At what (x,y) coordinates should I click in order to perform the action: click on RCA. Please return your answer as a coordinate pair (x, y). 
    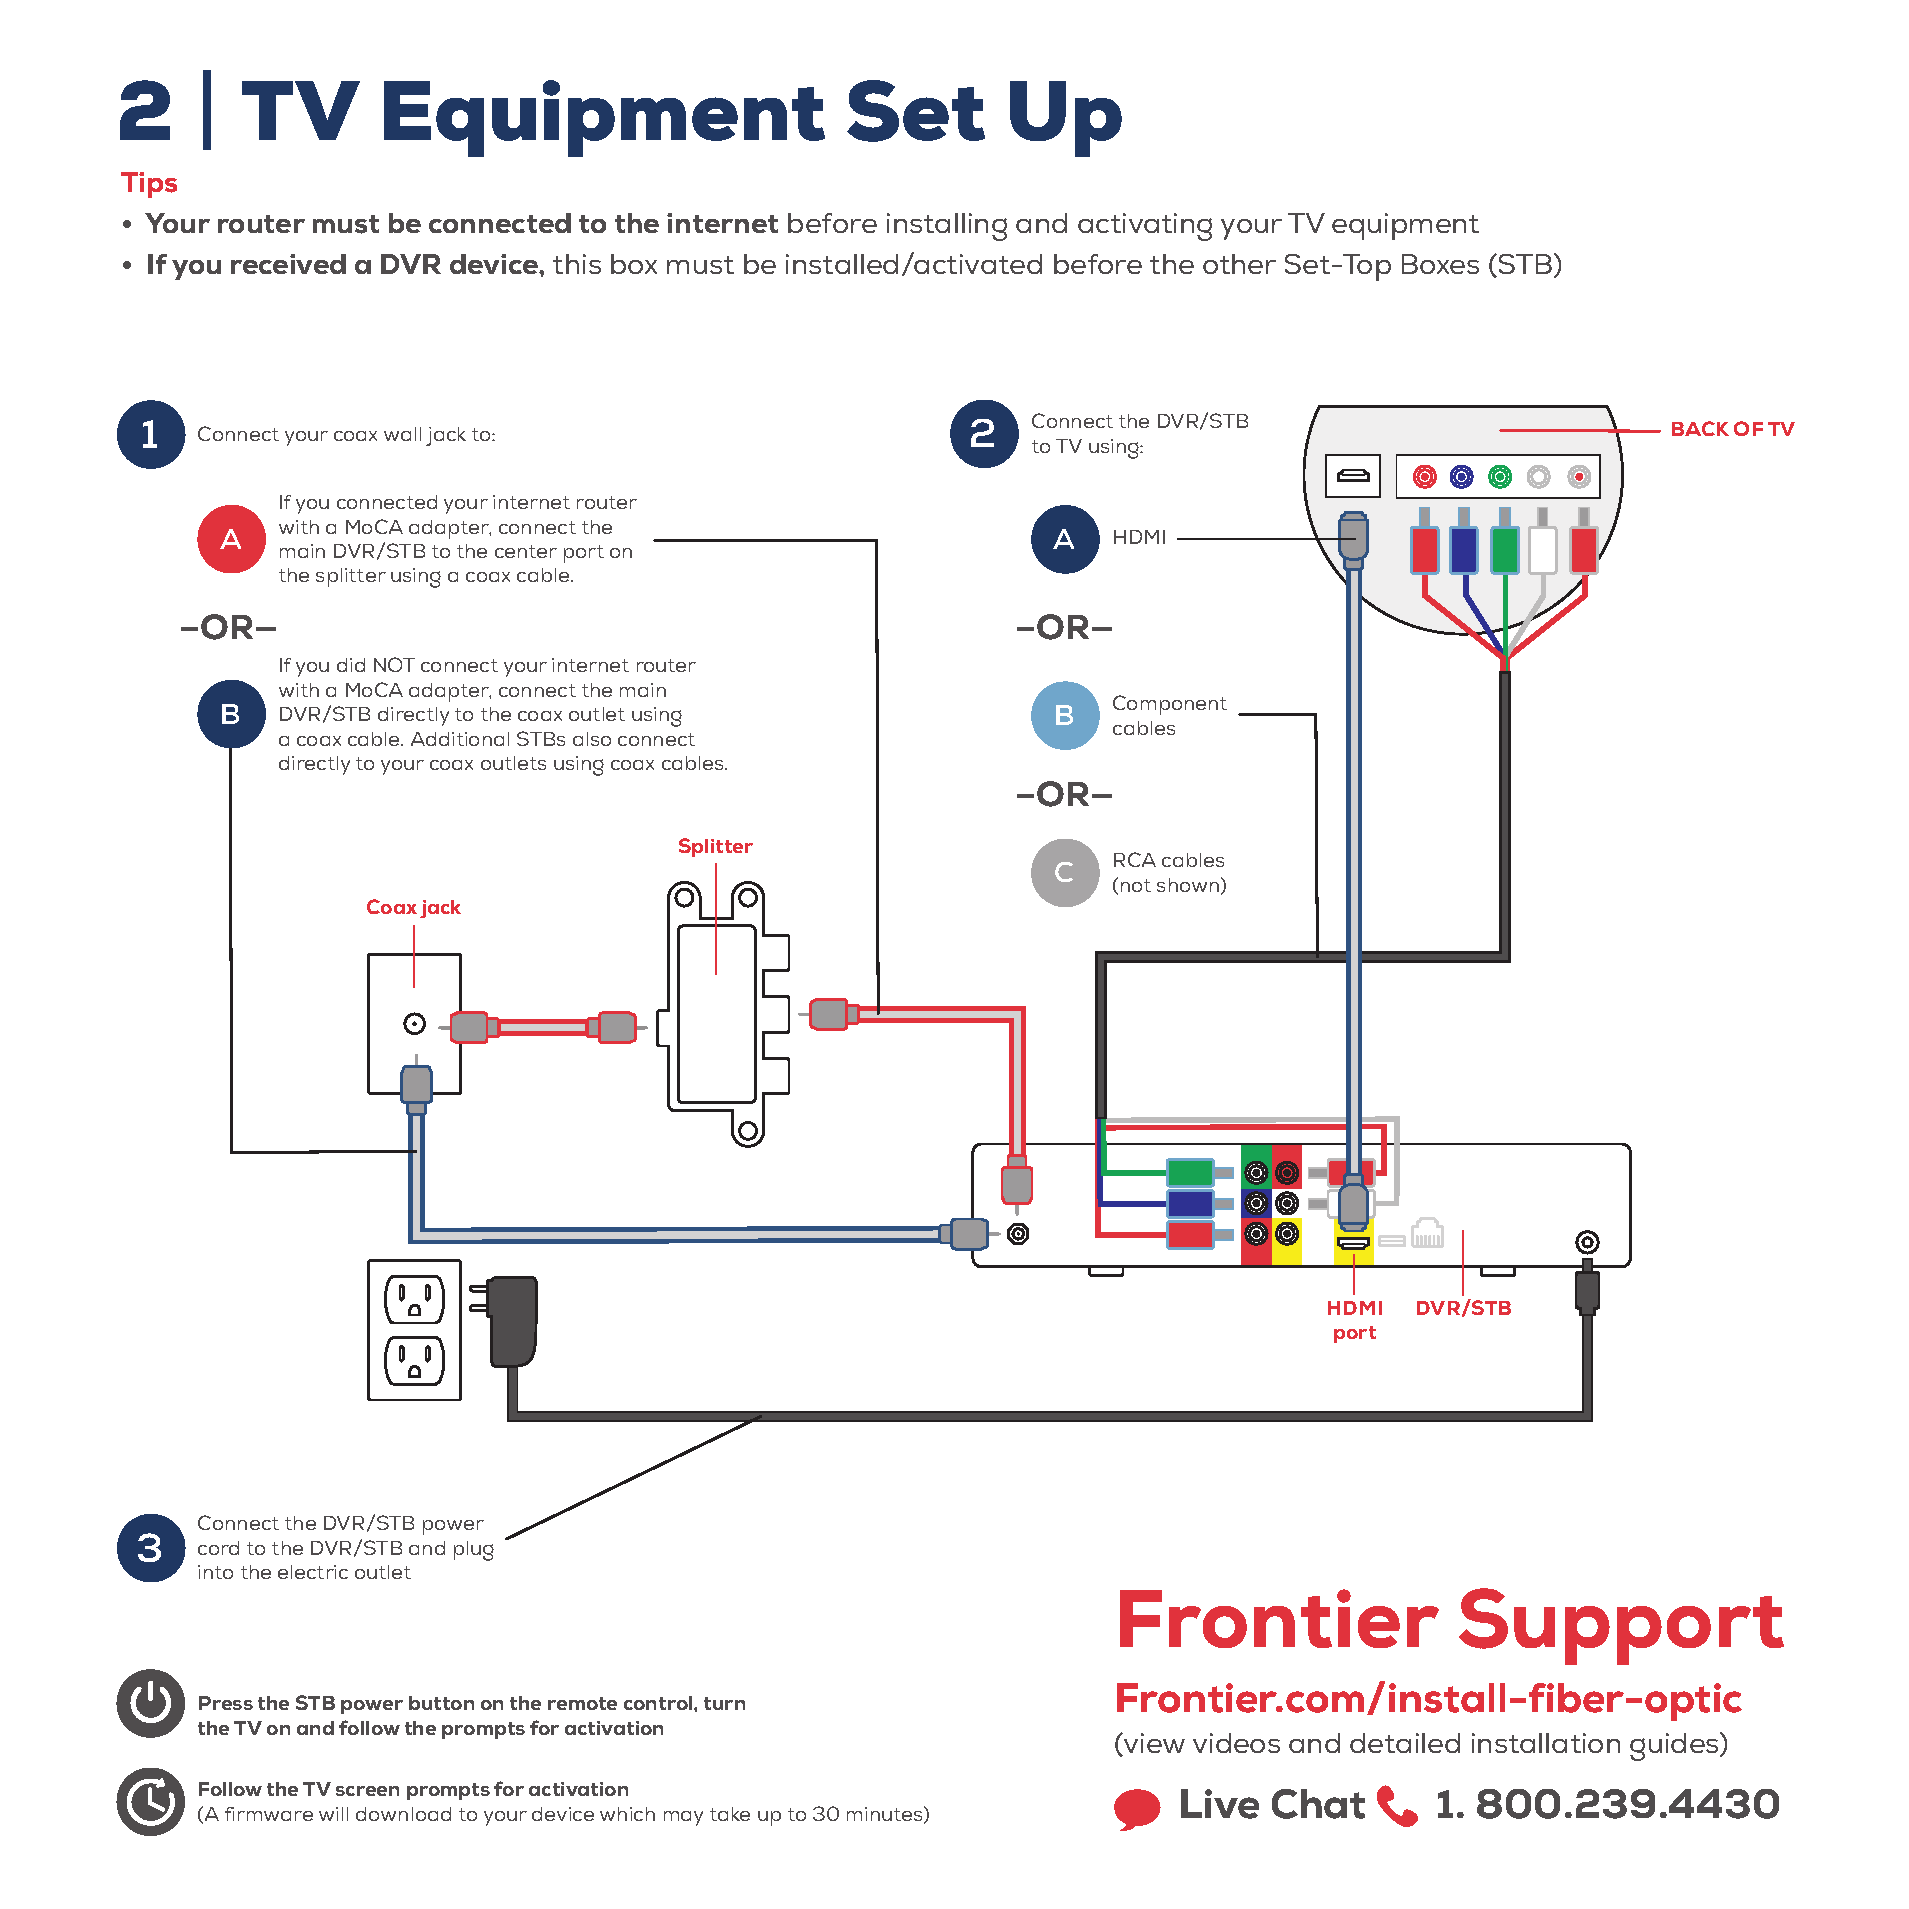
    Looking at the image, I should click on (1135, 859).
